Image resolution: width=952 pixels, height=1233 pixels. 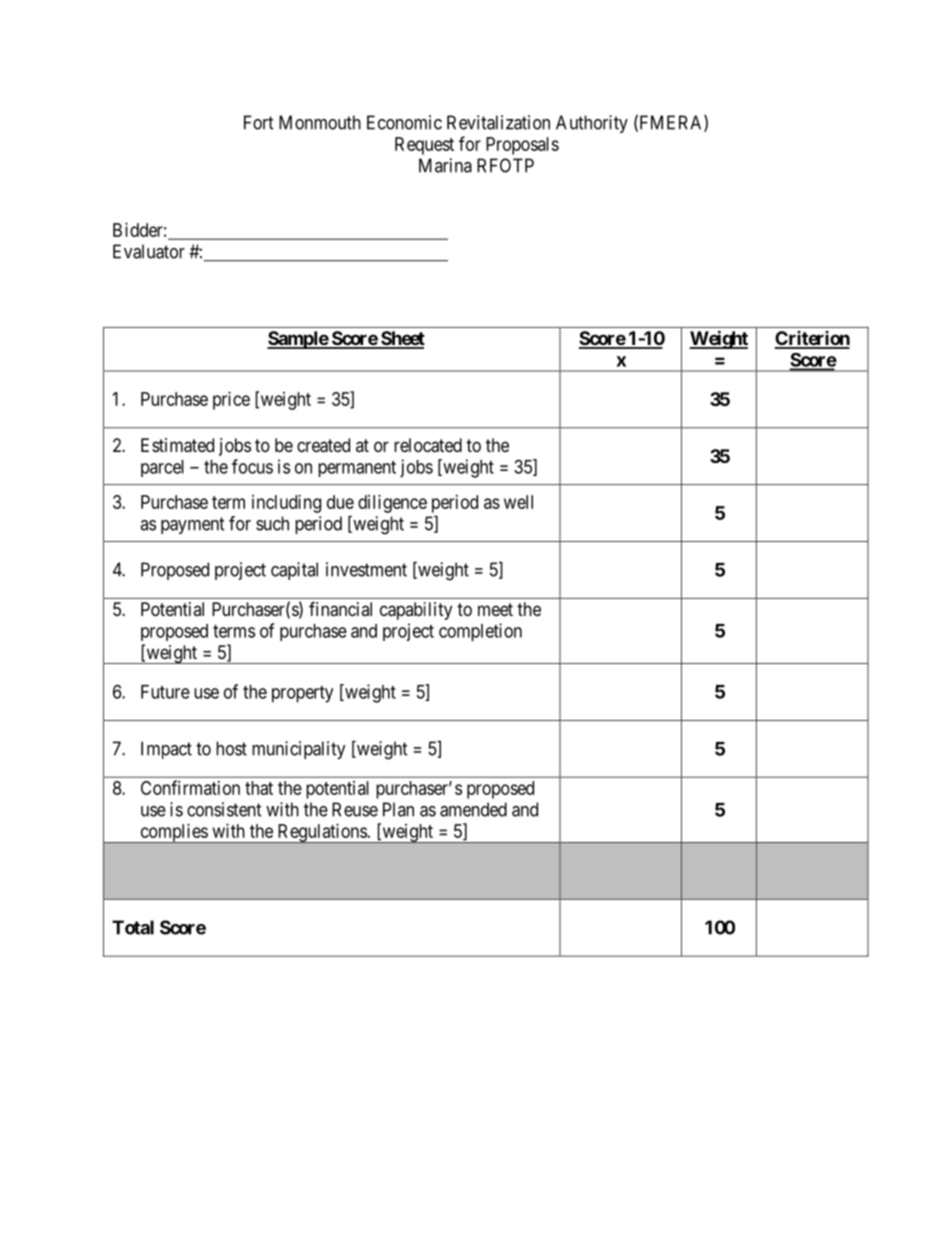 I want to click on Future, so click(x=165, y=692).
